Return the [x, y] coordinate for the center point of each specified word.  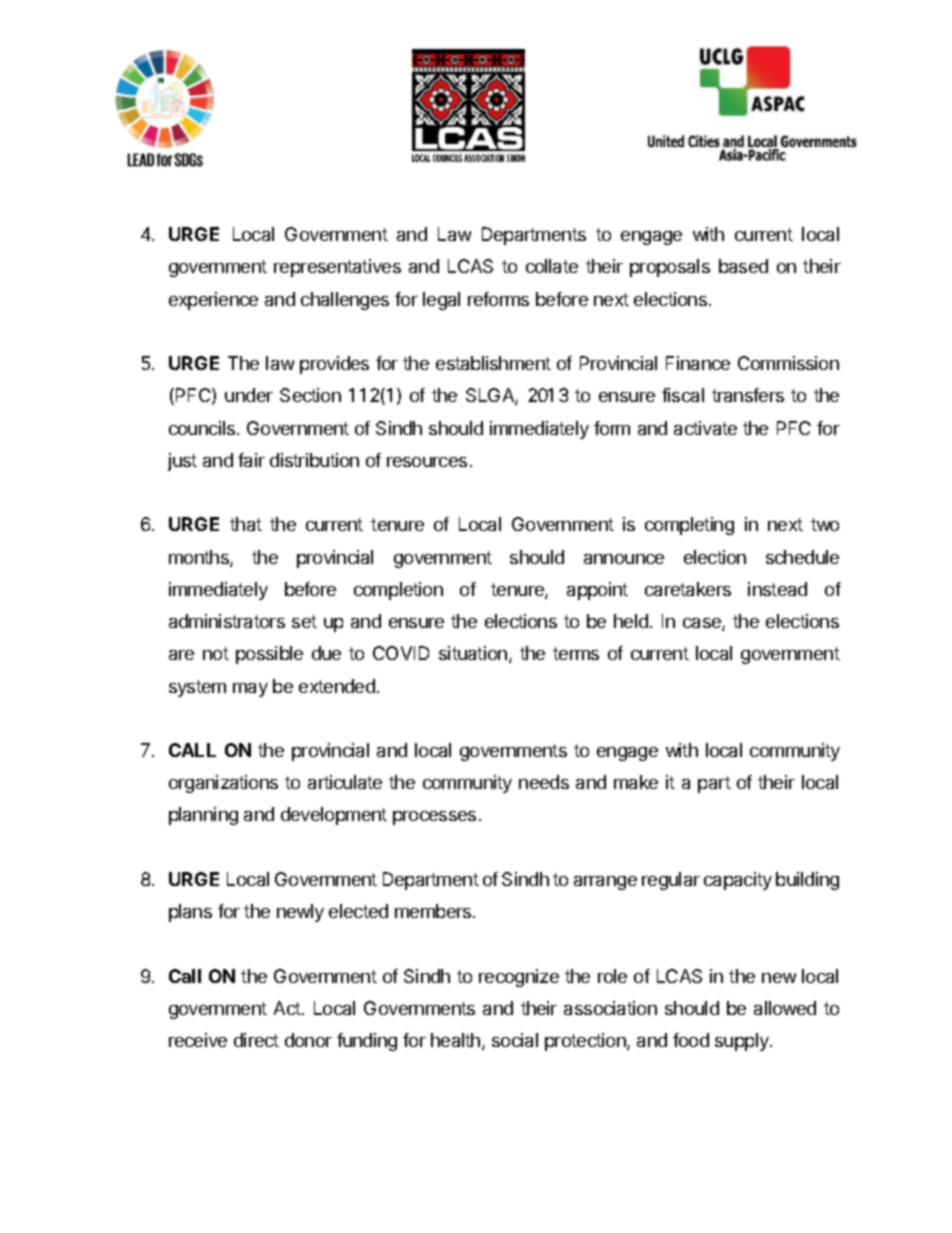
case [703, 624]
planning [203, 816]
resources [427, 462]
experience [213, 301]
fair [251, 460]
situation [473, 653]
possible [269, 655]
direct [256, 1040]
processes [434, 818]
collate [552, 266]
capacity [738, 881]
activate [705, 428]
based [743, 266]
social [515, 1040]
